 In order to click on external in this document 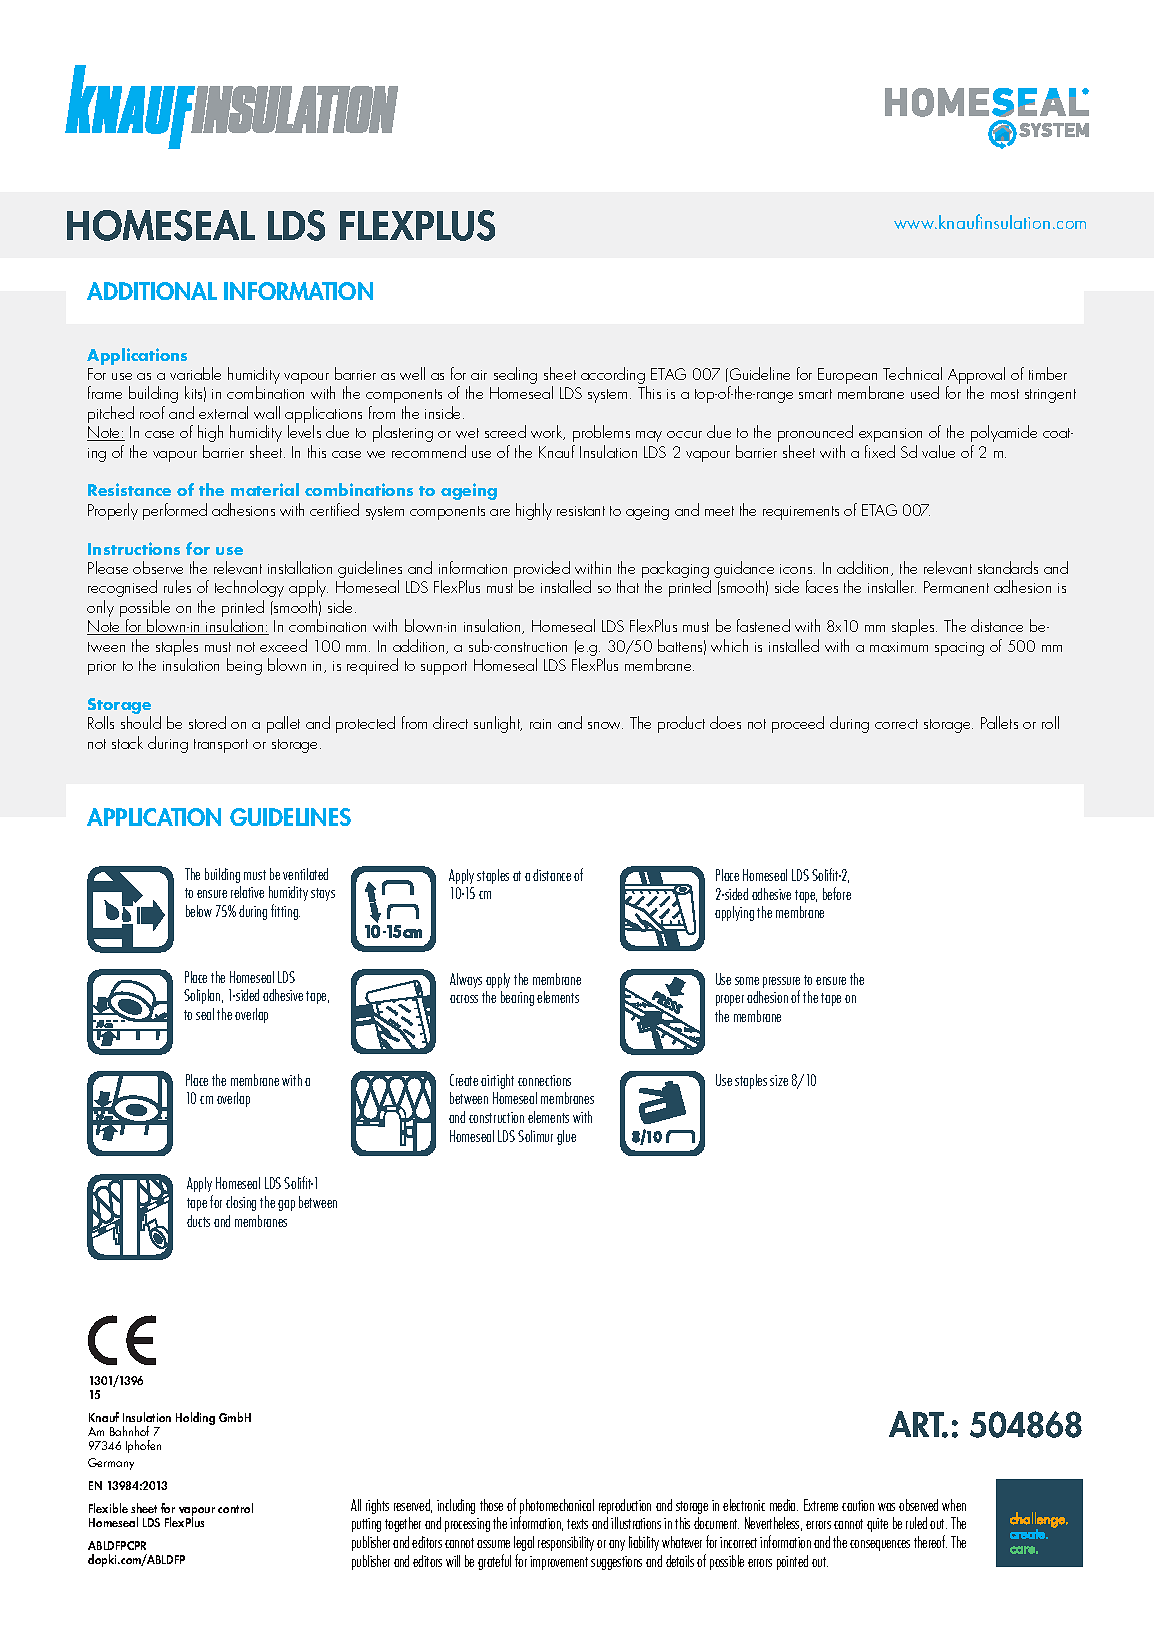, I will do `click(223, 412)`.
